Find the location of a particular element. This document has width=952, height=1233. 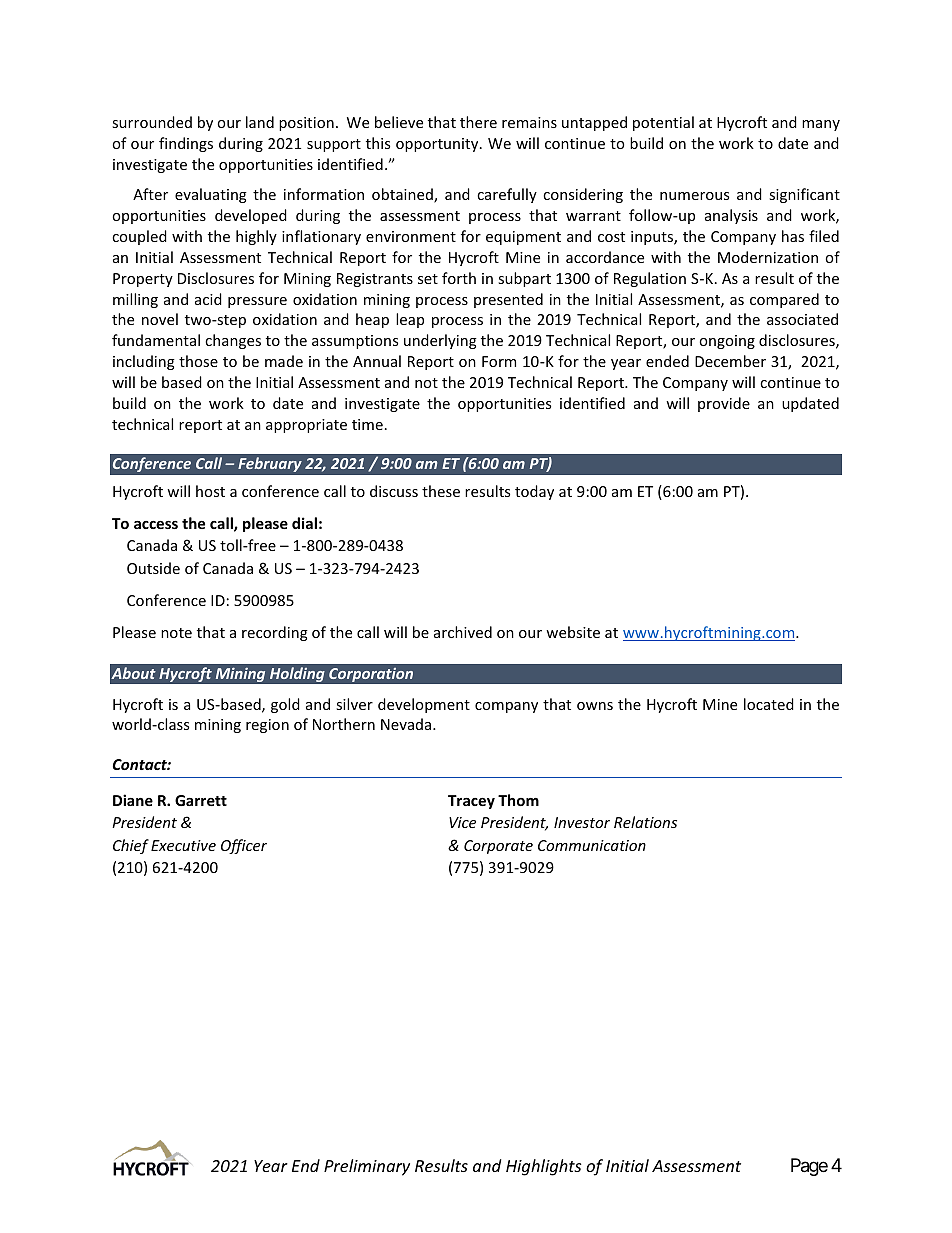

numerous is located at coordinates (694, 196).
